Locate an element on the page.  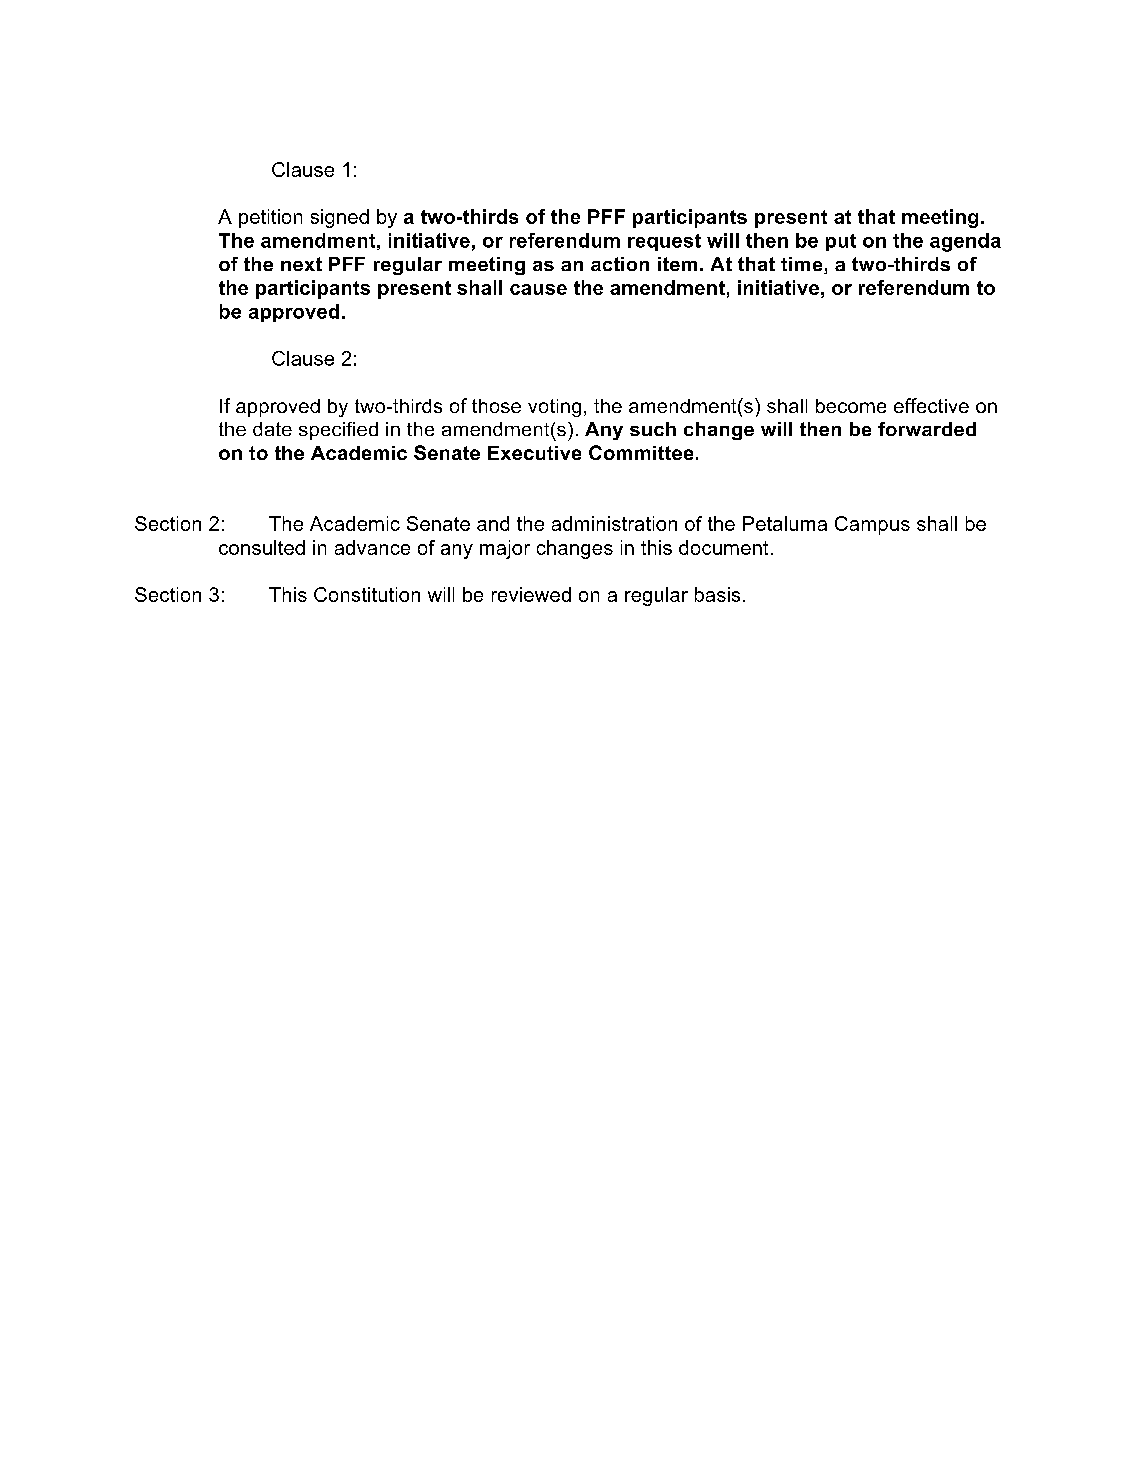
signed is located at coordinates (340, 218).
